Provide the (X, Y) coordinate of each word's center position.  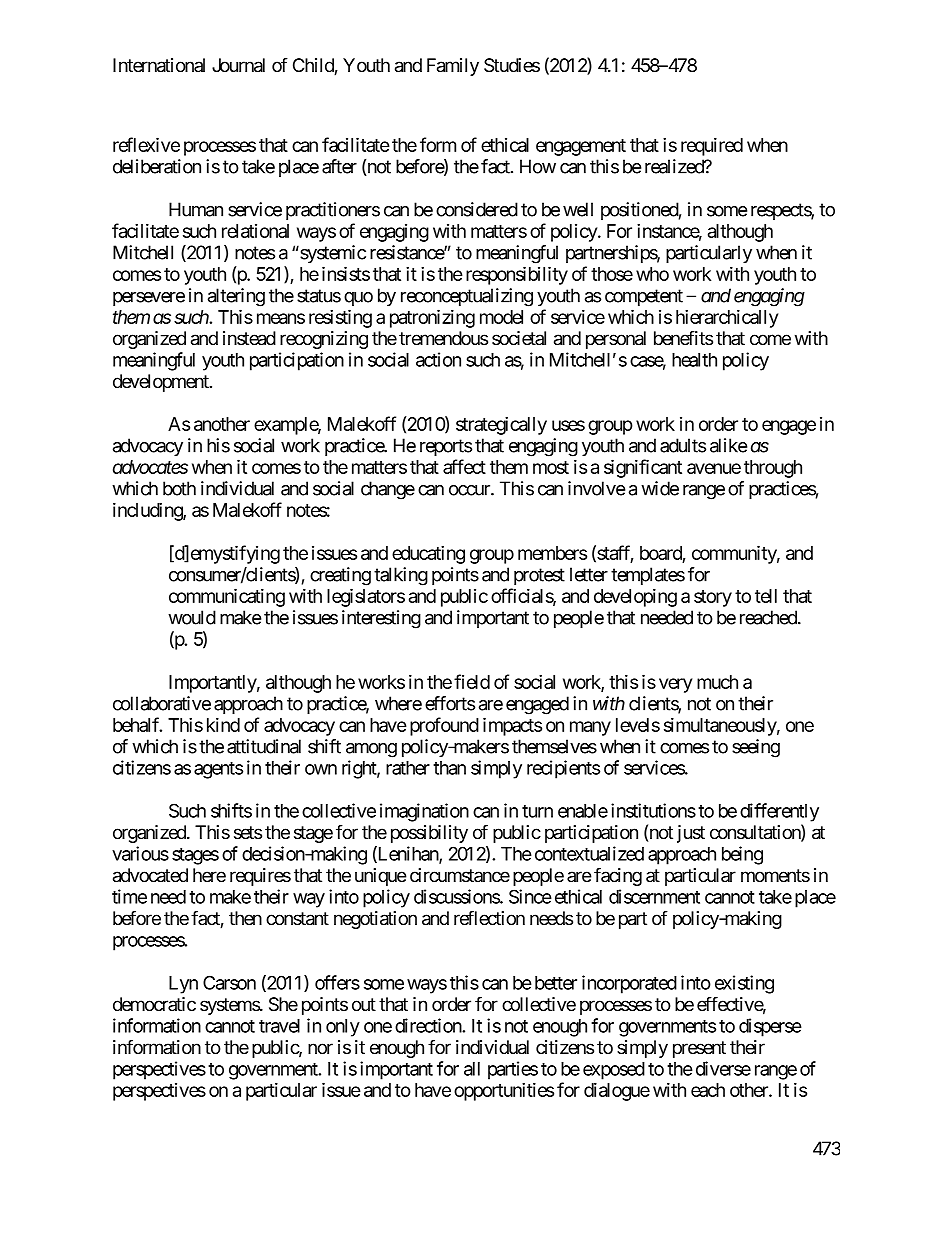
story (713, 598)
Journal (238, 65)
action (438, 359)
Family (453, 67)
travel (279, 1026)
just (691, 834)
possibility (429, 834)
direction (429, 1025)
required (712, 146)
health (694, 360)
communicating (227, 597)
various (140, 853)
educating (428, 554)
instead (249, 338)
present (699, 1049)
